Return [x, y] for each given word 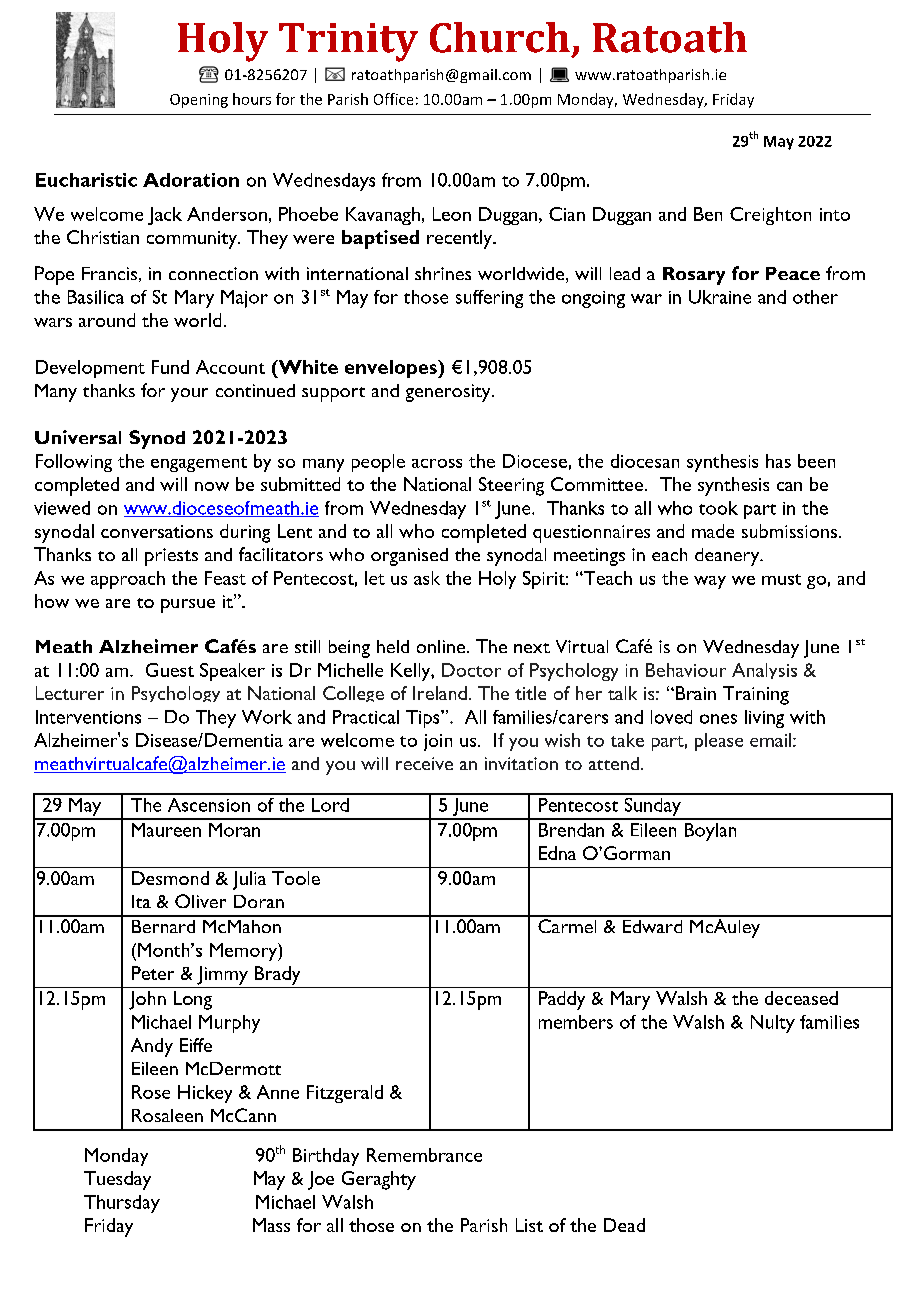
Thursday [122, 1204]
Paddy [562, 1000]
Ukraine [720, 297]
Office [393, 99]
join [438, 742]
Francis [109, 273]
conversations [157, 531]
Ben [708, 214]
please [719, 742]
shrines [443, 273]
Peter [153, 973]
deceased [801, 998]
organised [409, 557]
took [718, 508]
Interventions [88, 717]
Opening [199, 101]
